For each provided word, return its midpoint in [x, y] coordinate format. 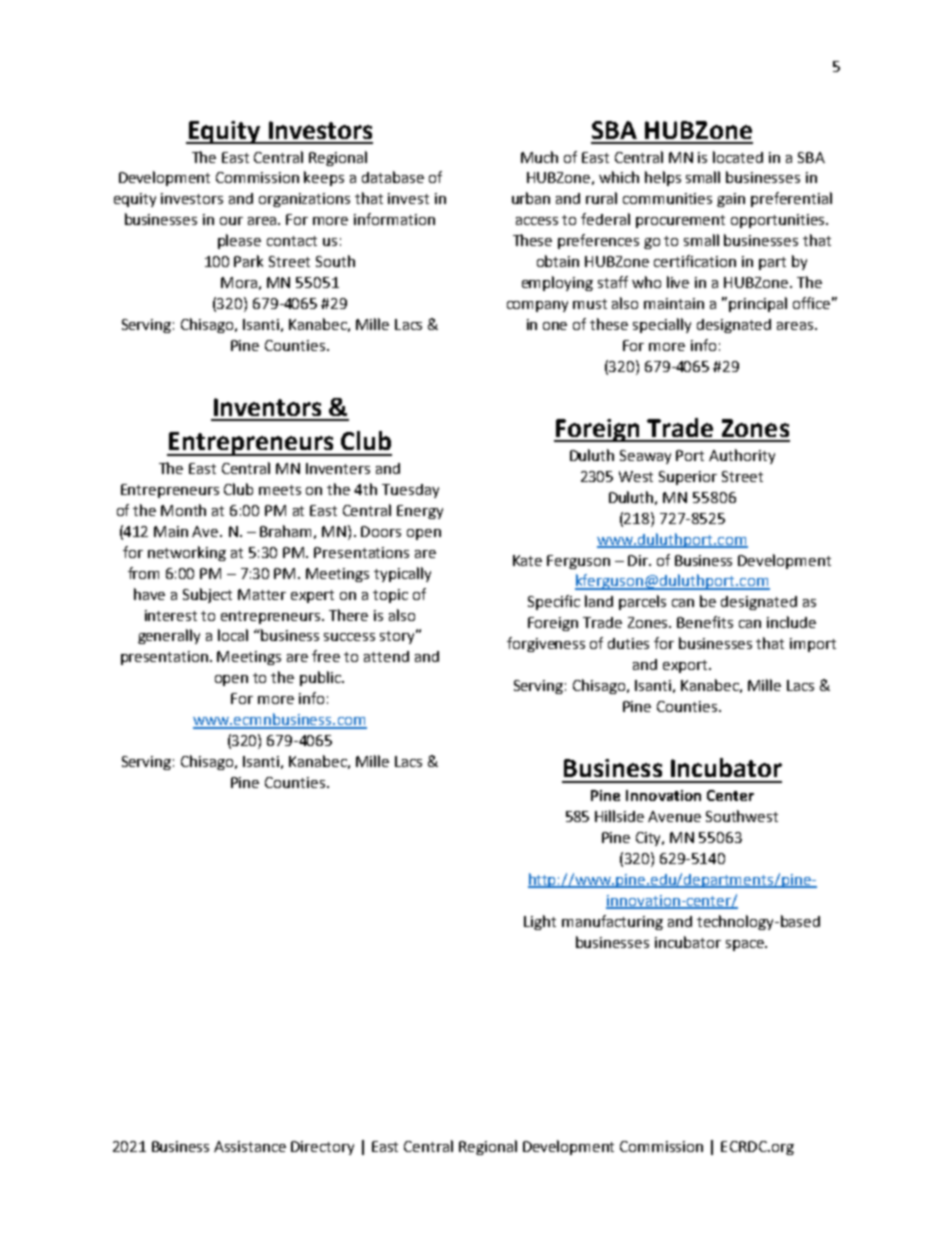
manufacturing [612, 922]
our [231, 221]
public [321, 678]
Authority [742, 456]
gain [731, 200]
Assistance [250, 1146]
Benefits [705, 622]
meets [280, 490]
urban [531, 198]
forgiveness [546, 644]
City [650, 839]
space [746, 945]
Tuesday [410, 491]
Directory [322, 1148]
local [233, 635]
